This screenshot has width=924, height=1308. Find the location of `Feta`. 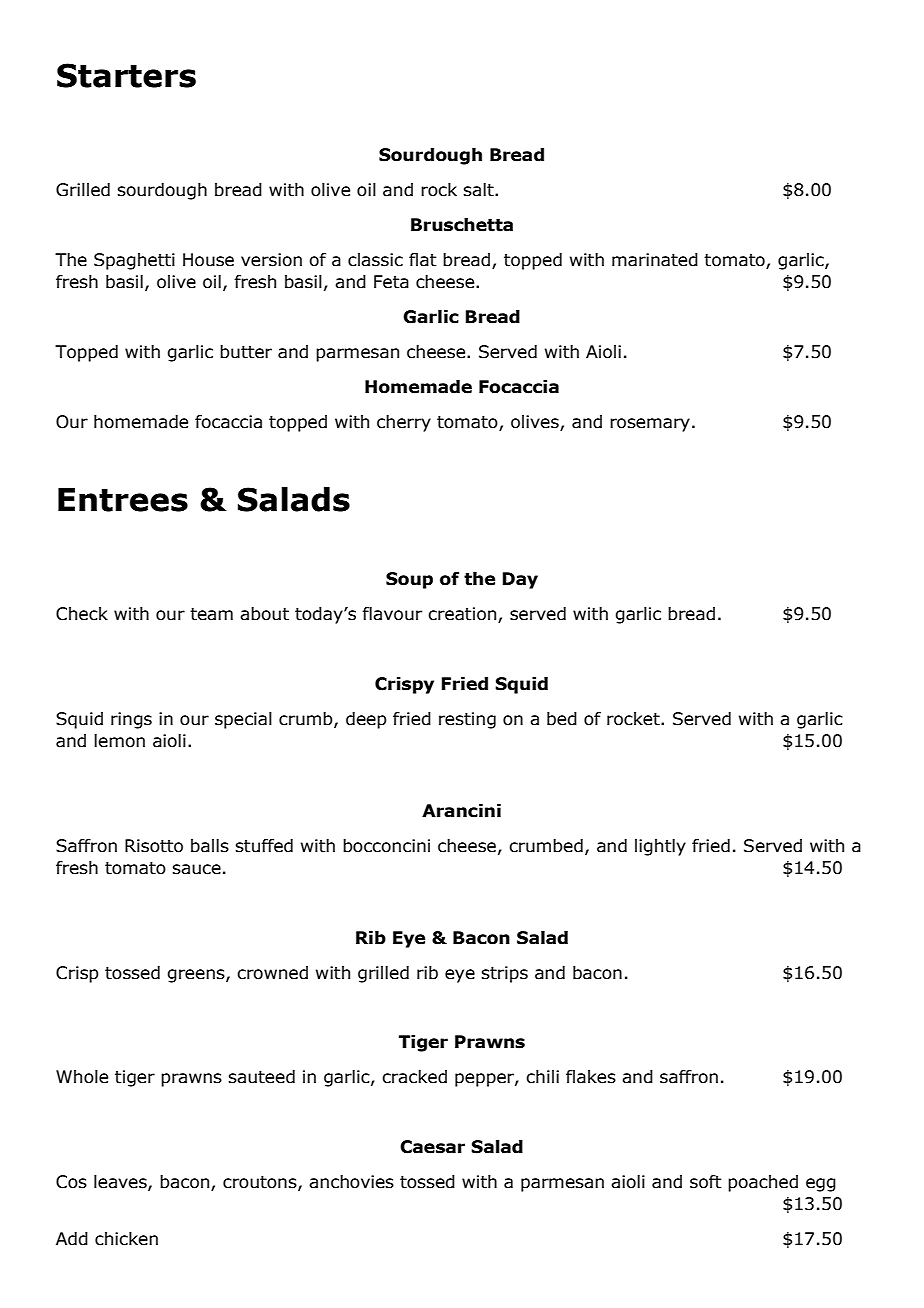

Feta is located at coordinates (391, 282).
